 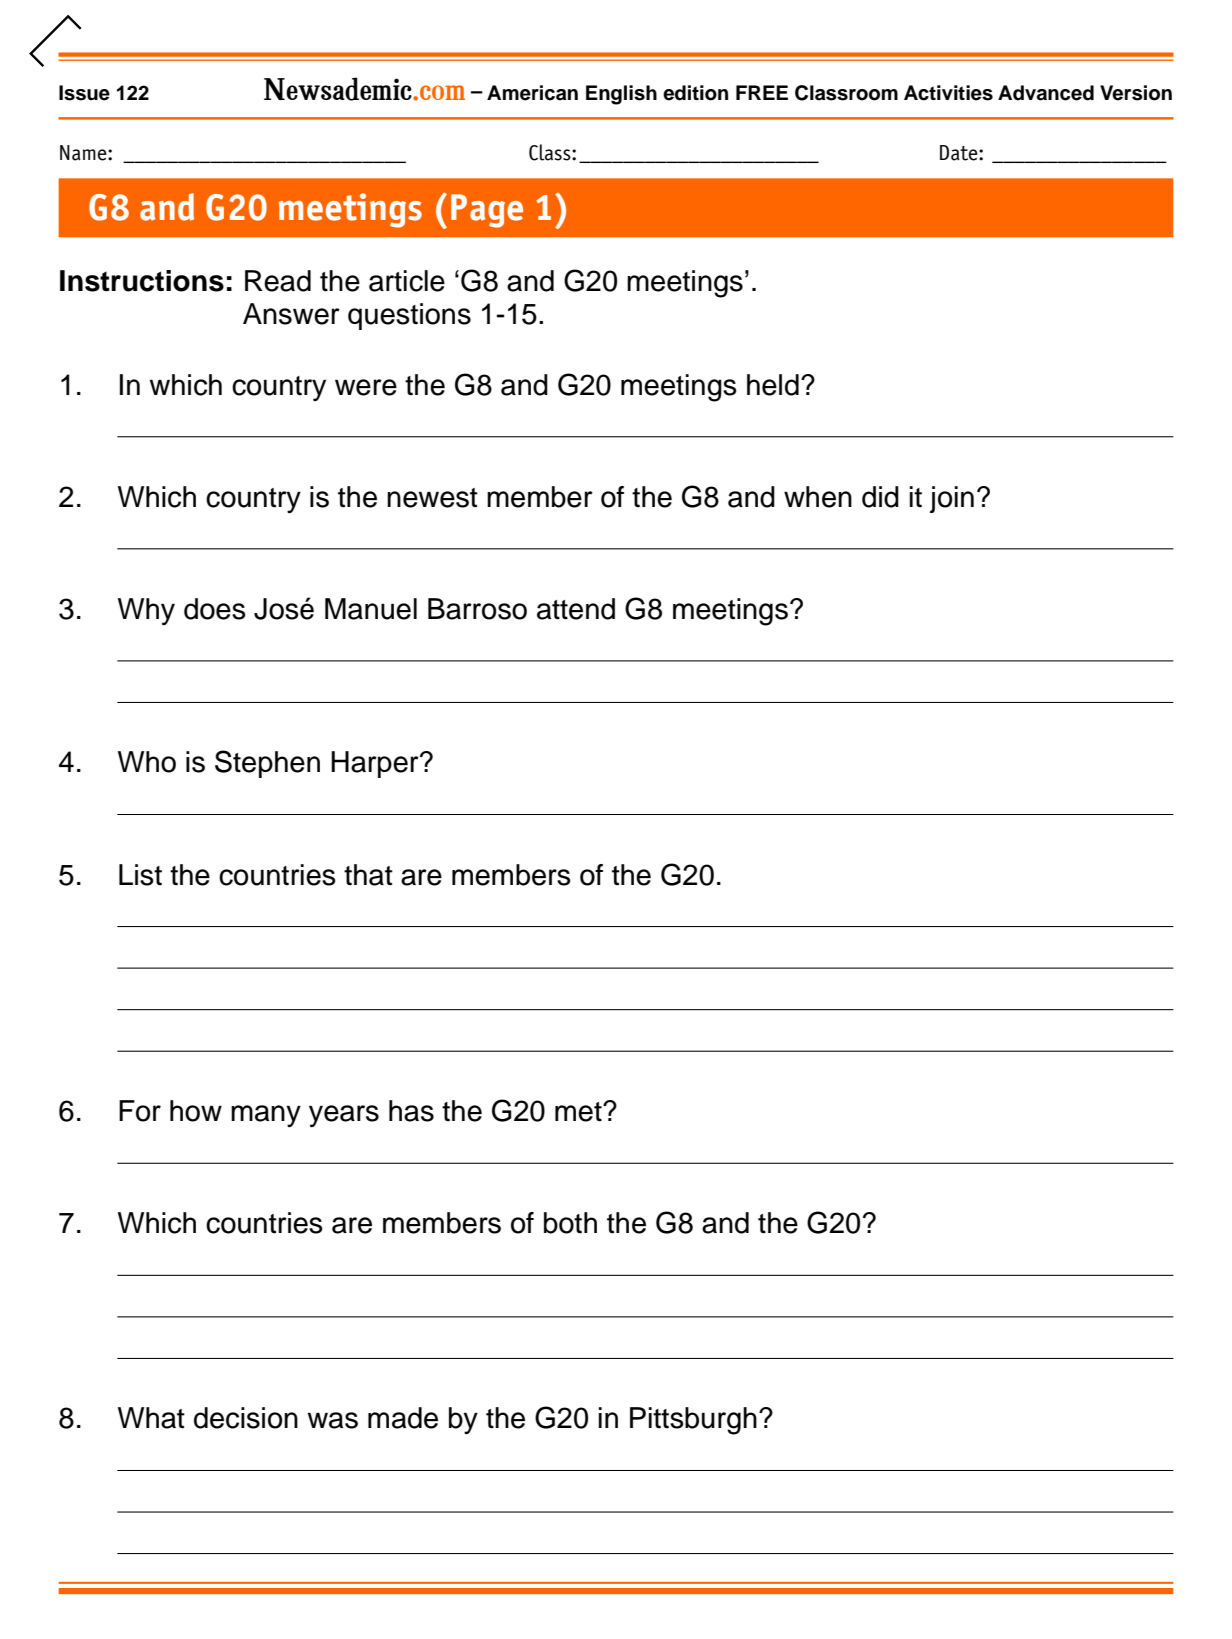 What do you see at coordinates (267, 764) in the image?
I see `Stephen` at bounding box center [267, 764].
